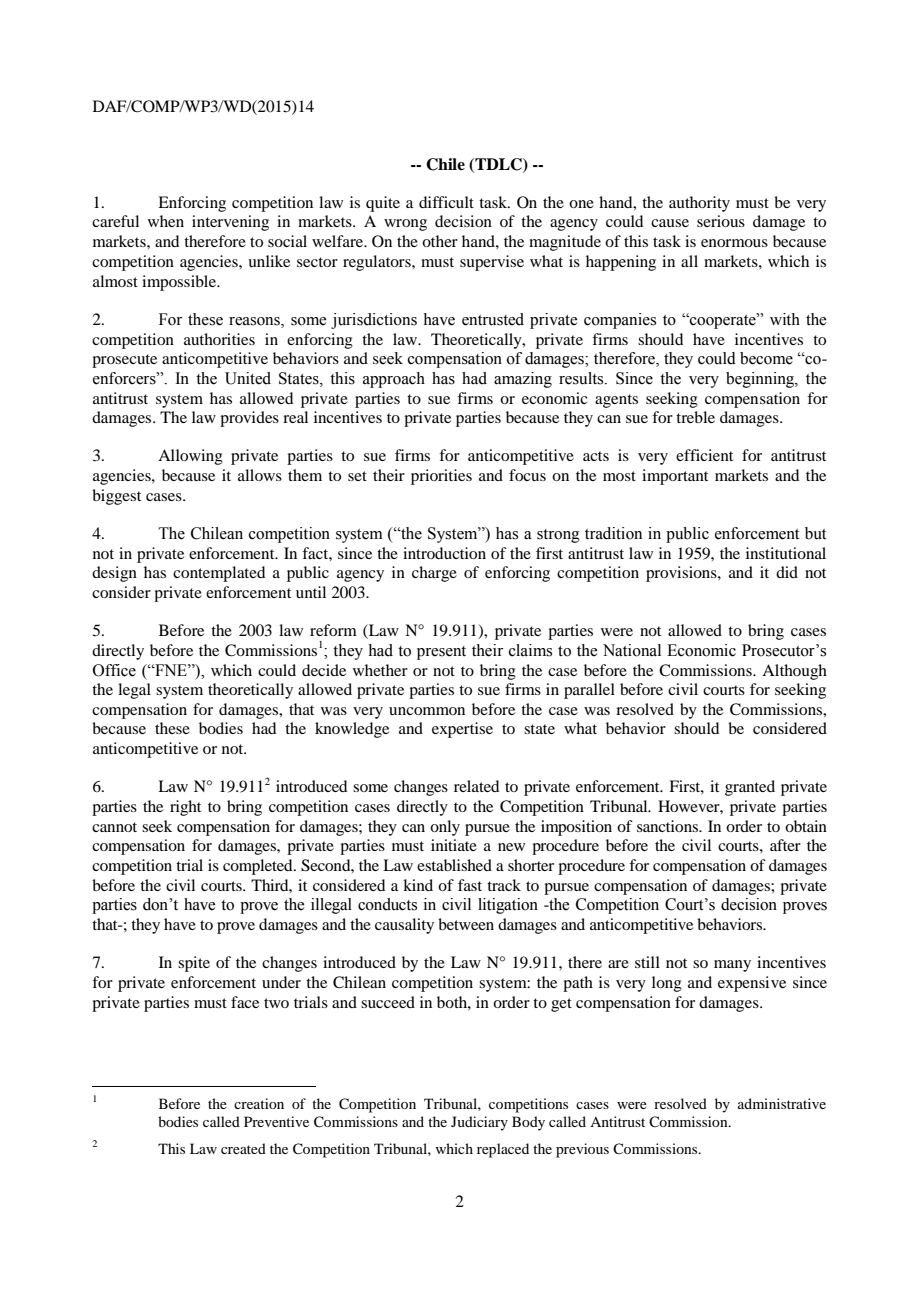 The image size is (924, 1308). What do you see at coordinates (479, 1123) in the document?
I see `Judiciary` at bounding box center [479, 1123].
